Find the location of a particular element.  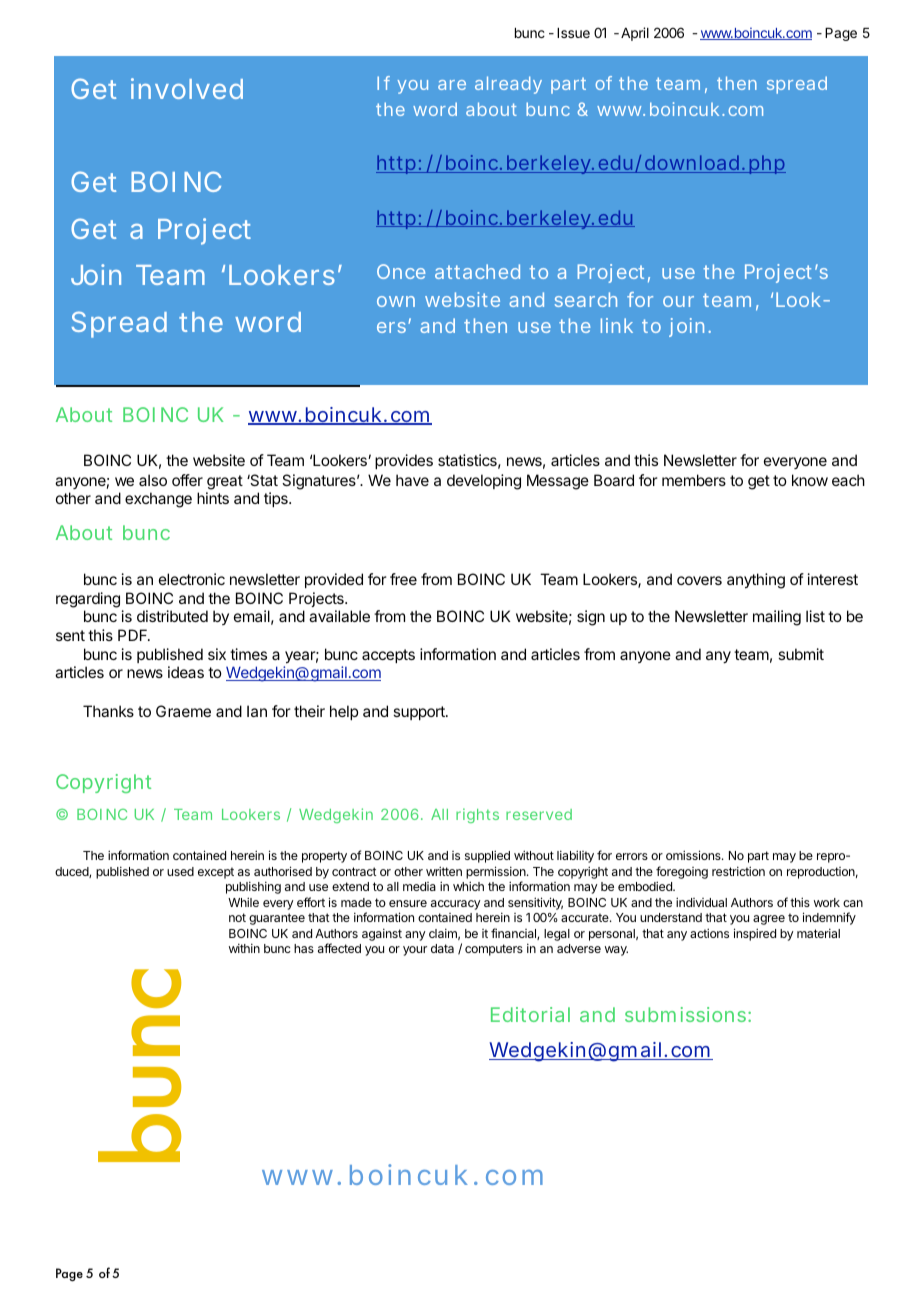

within is located at coordinates (244, 948).
